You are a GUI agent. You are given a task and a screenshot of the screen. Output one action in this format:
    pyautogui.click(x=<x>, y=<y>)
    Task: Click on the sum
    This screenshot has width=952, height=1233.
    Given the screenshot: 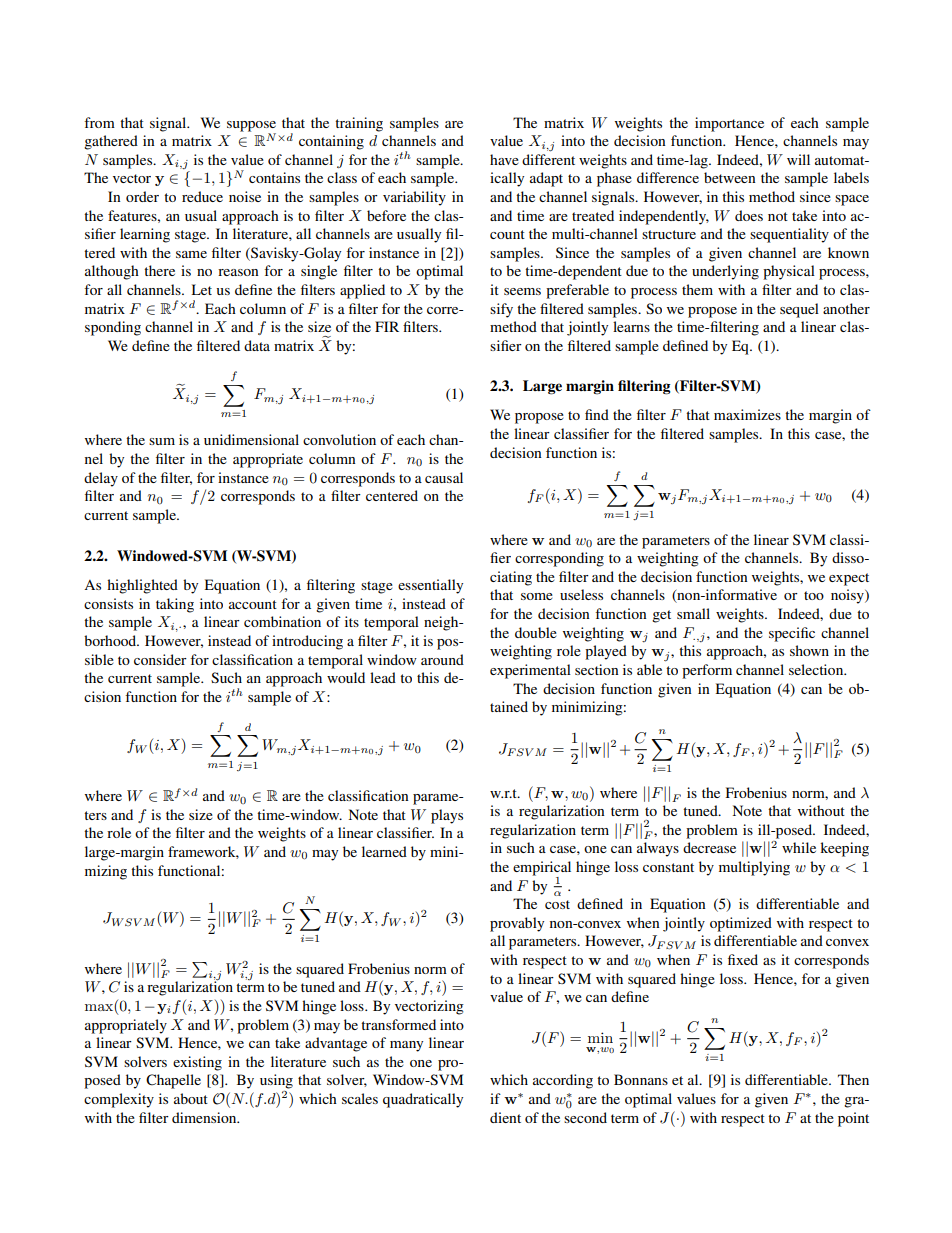 What is the action you would take?
    pyautogui.click(x=162, y=441)
